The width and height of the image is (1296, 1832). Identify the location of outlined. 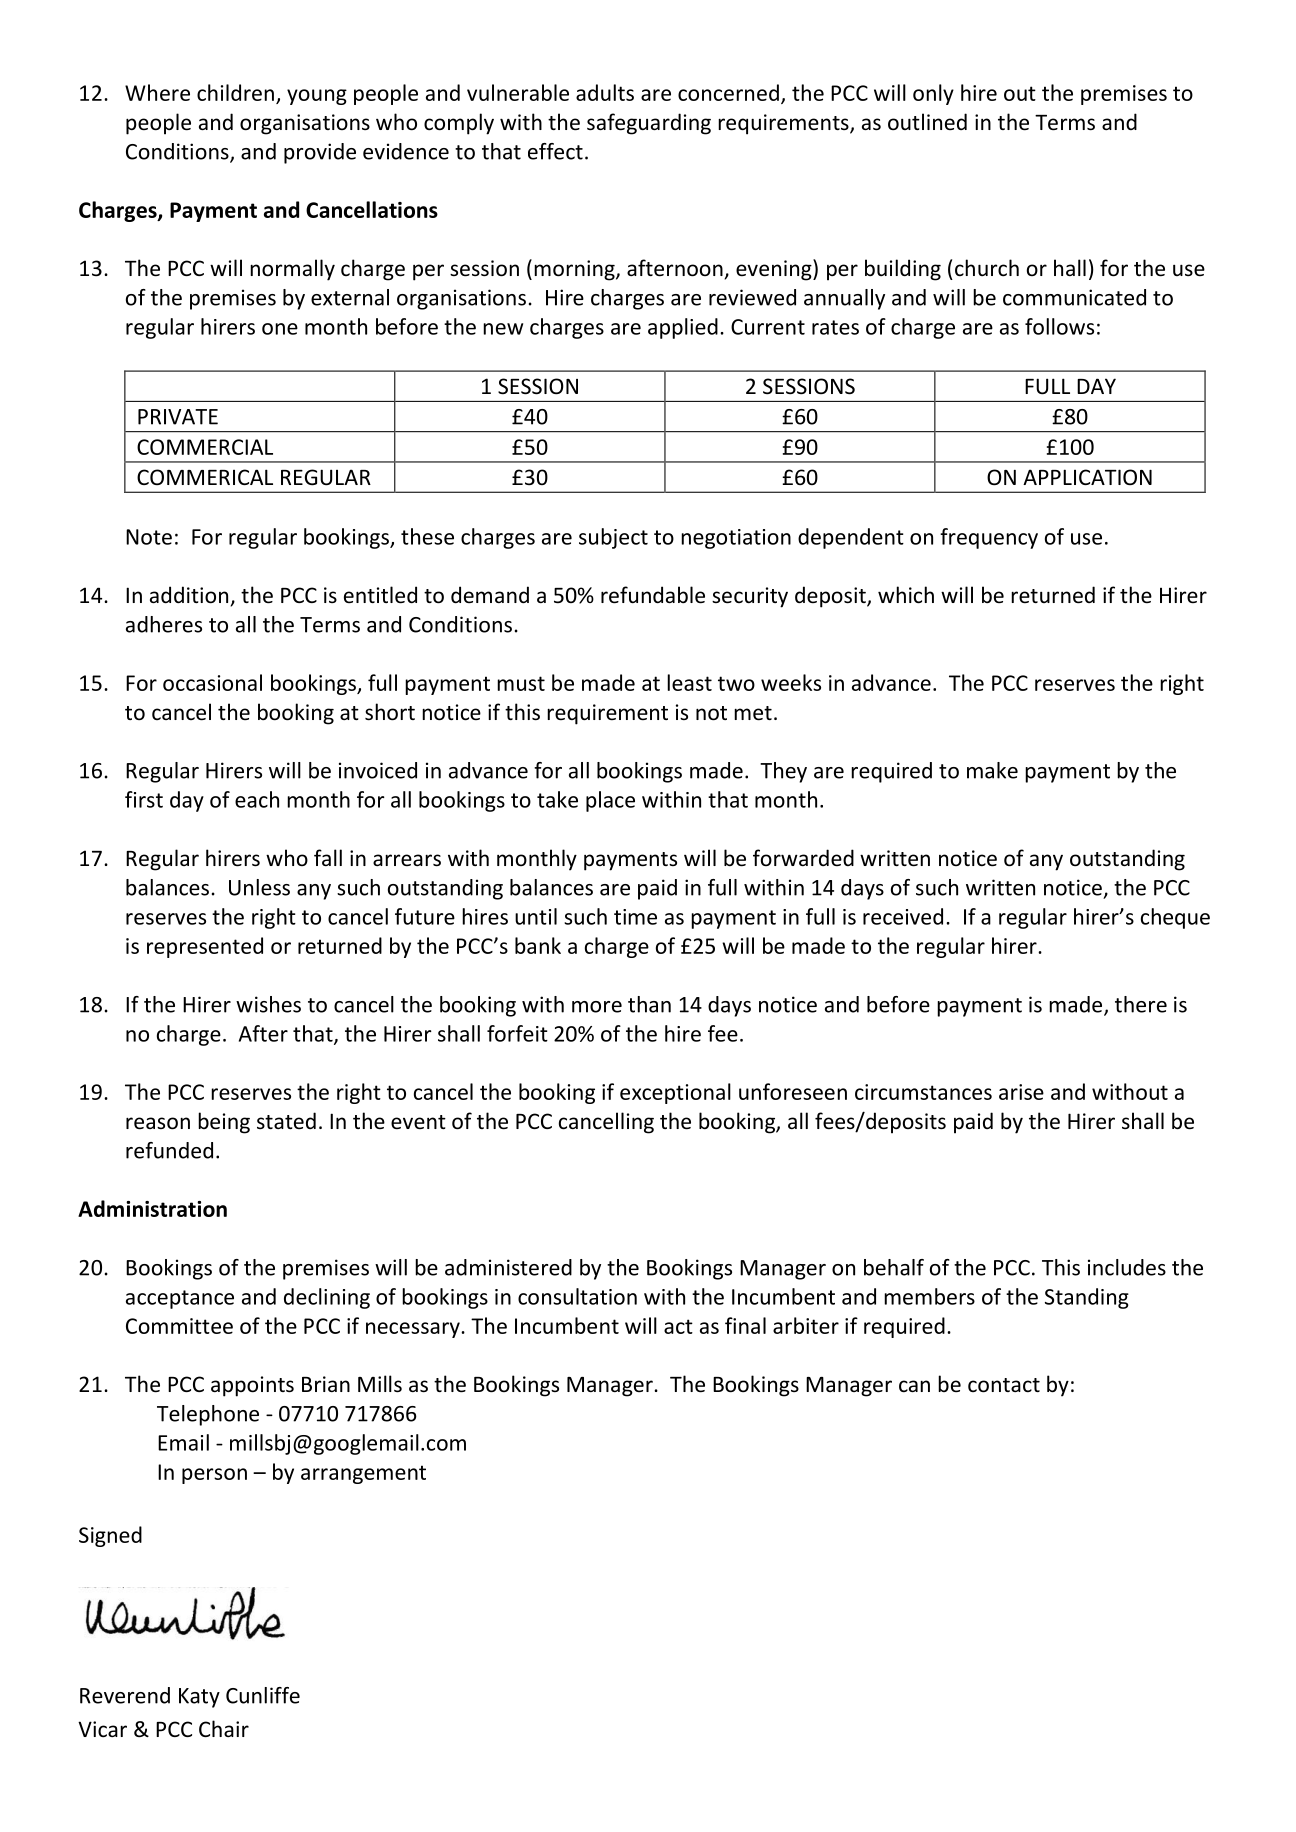
(927, 121).
